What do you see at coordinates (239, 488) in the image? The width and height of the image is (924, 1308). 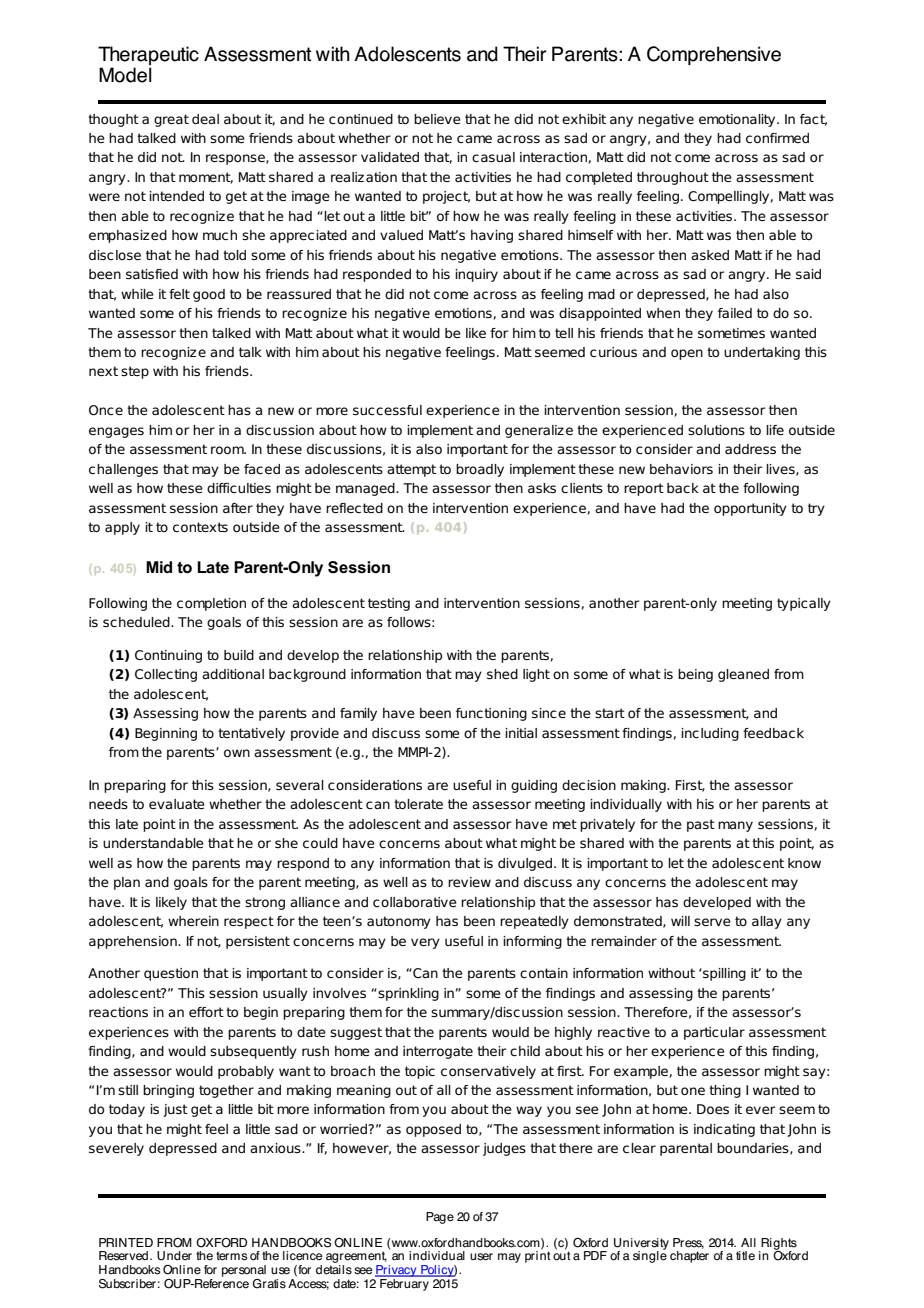 I see `difficulties` at bounding box center [239, 488].
